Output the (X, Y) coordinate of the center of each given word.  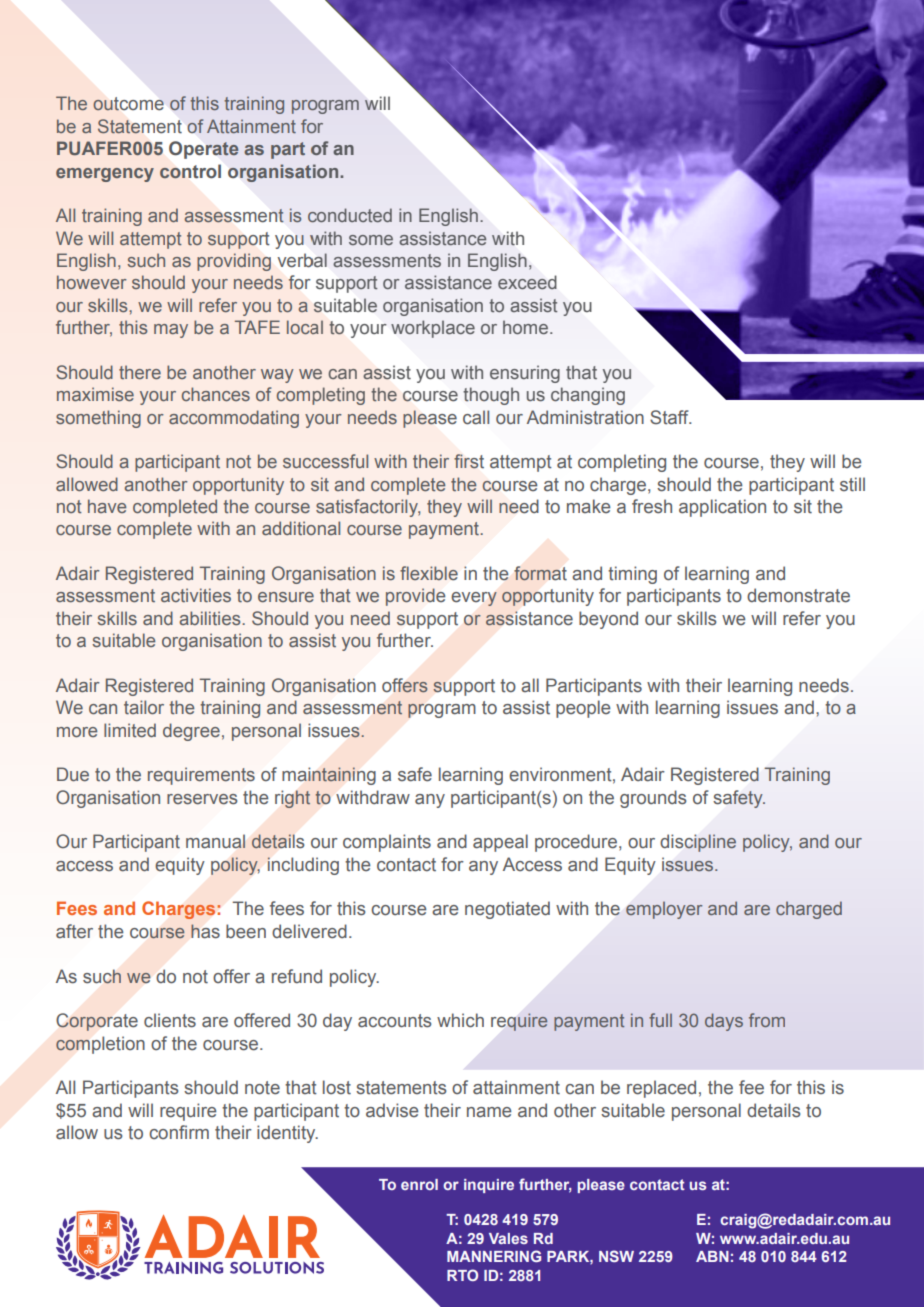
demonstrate (798, 595)
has (205, 931)
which (460, 1020)
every (474, 599)
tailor (144, 707)
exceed (527, 282)
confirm (179, 1132)
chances (216, 394)
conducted (350, 215)
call (476, 417)
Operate (204, 150)
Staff (670, 417)
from (767, 1020)
